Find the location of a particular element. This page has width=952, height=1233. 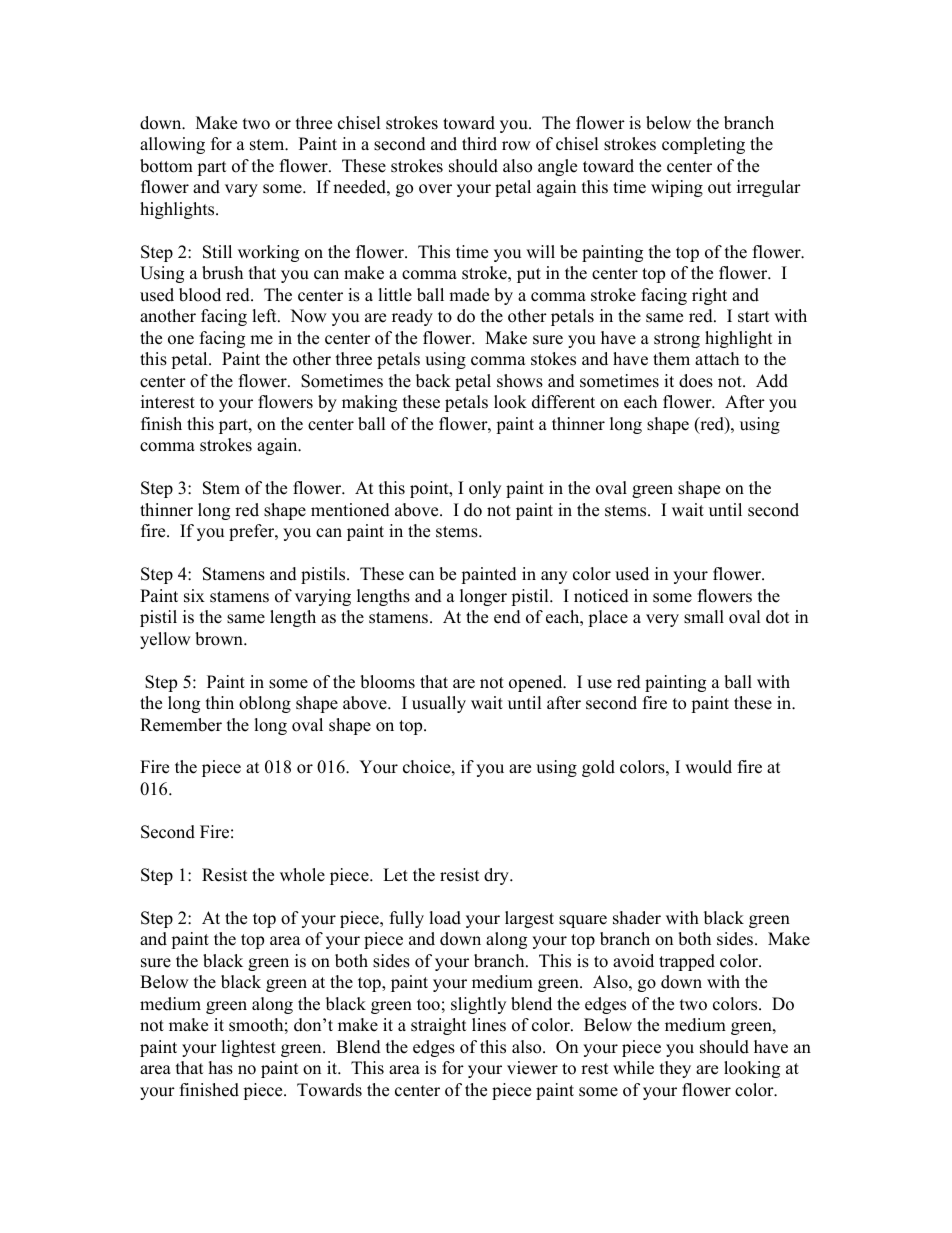

out is located at coordinates (720, 188).
